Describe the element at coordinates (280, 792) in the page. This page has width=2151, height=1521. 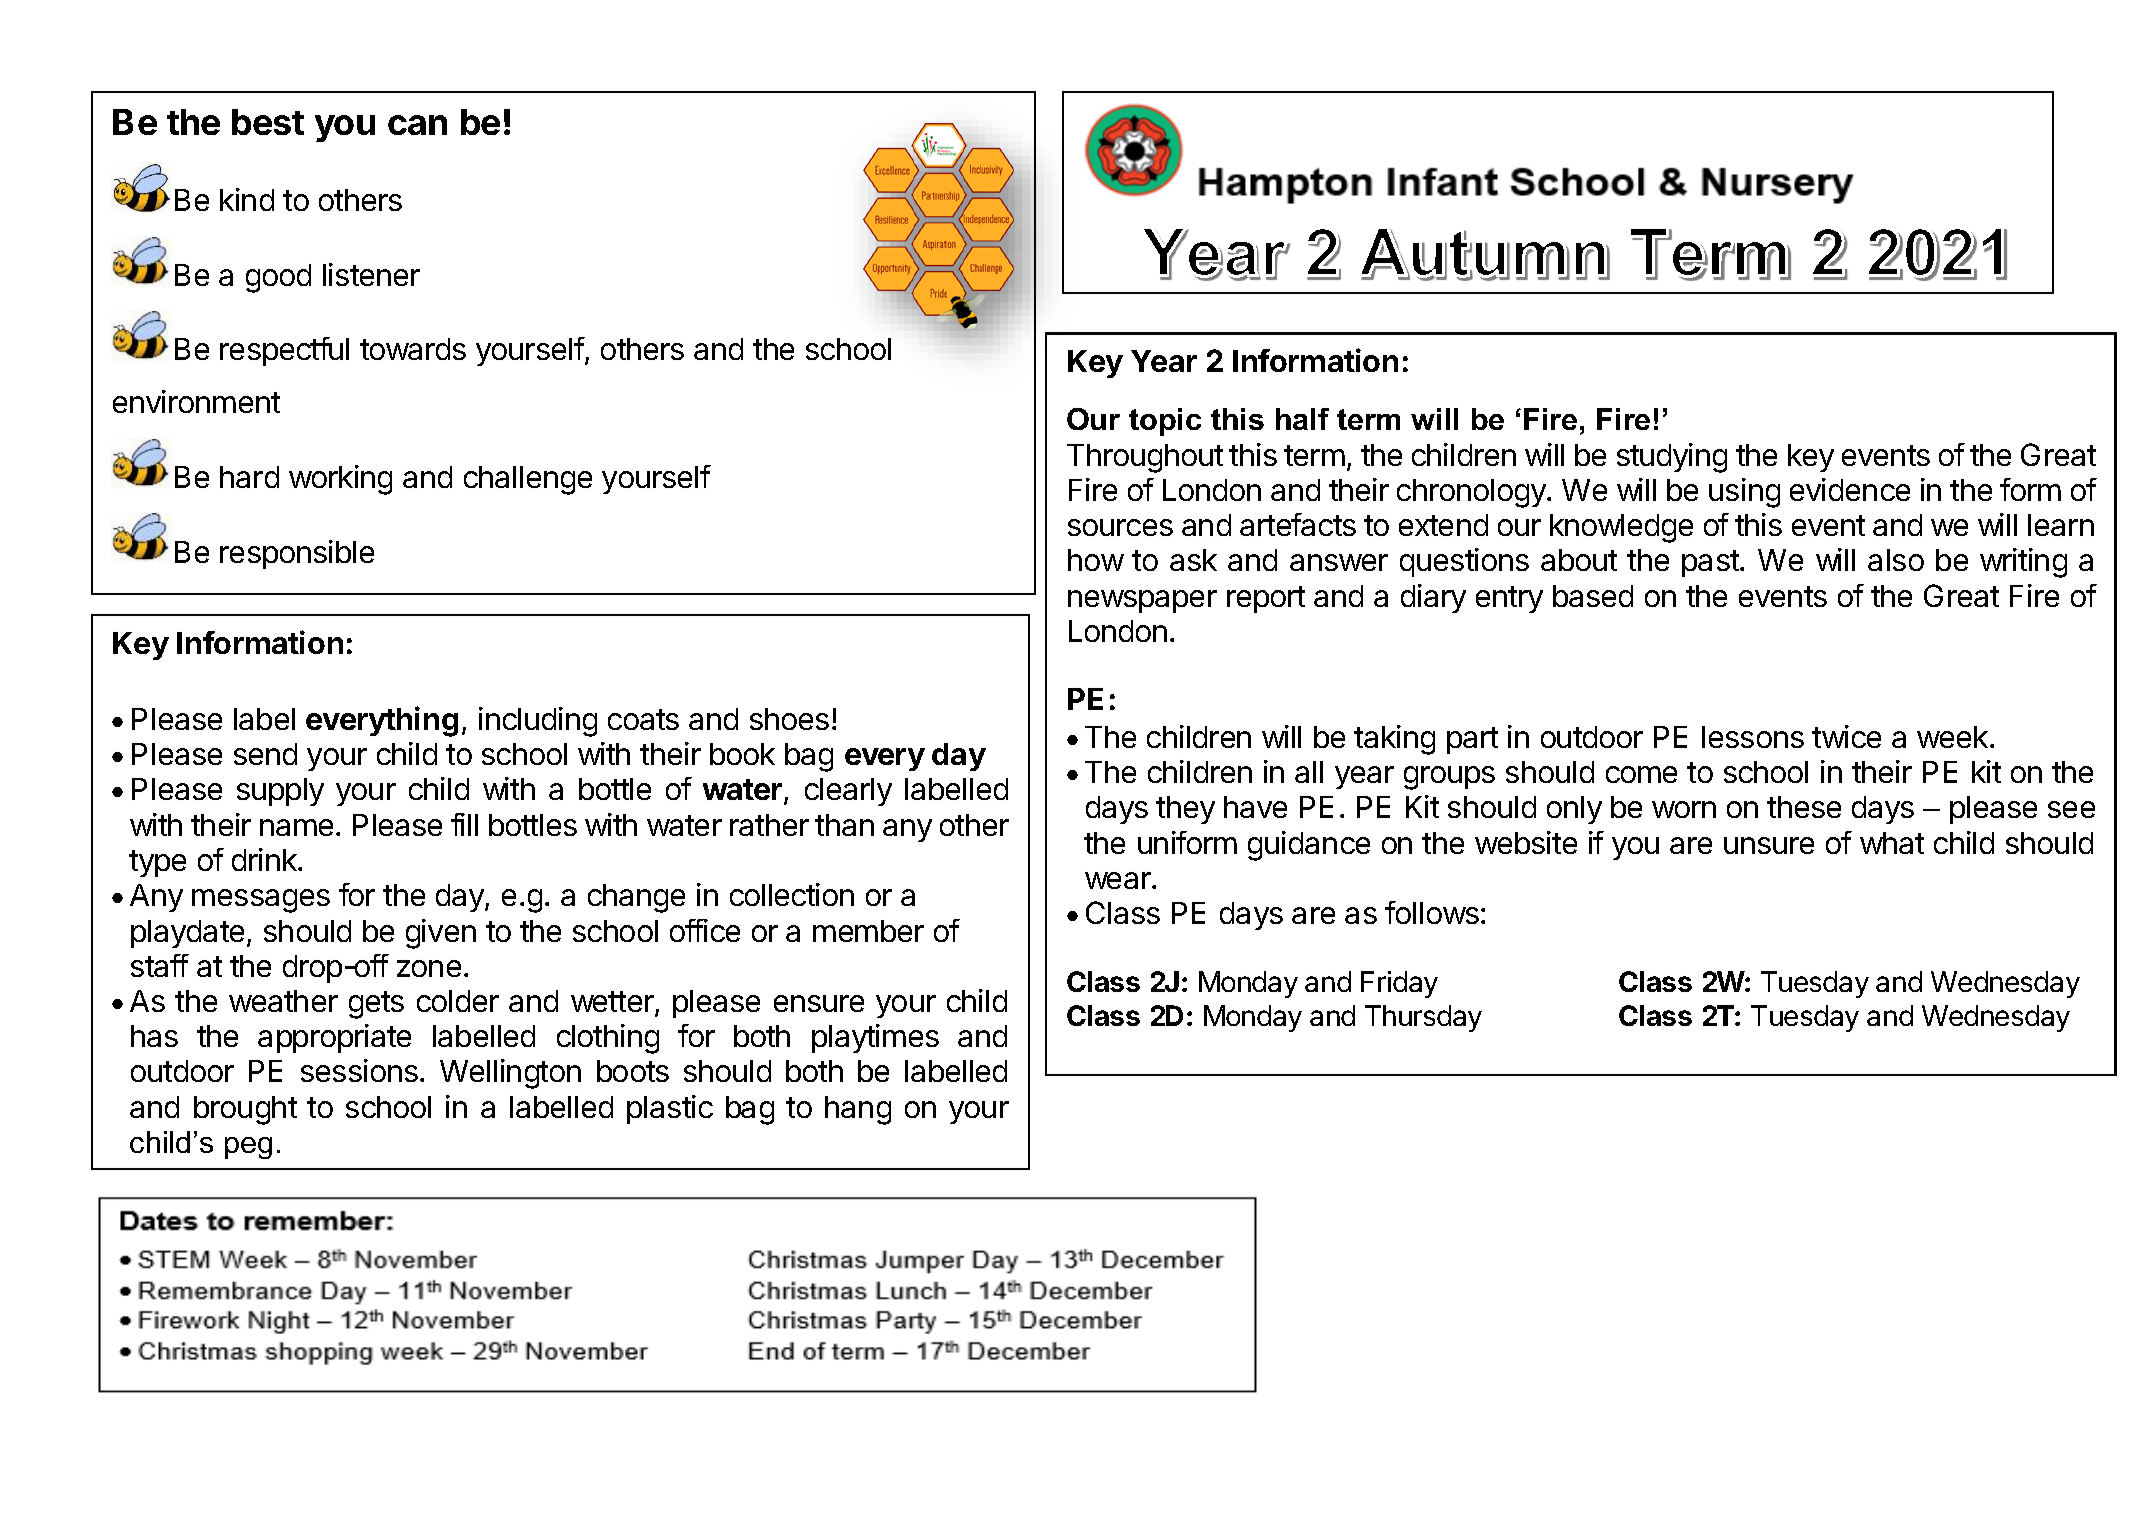
I see `supply` at that location.
